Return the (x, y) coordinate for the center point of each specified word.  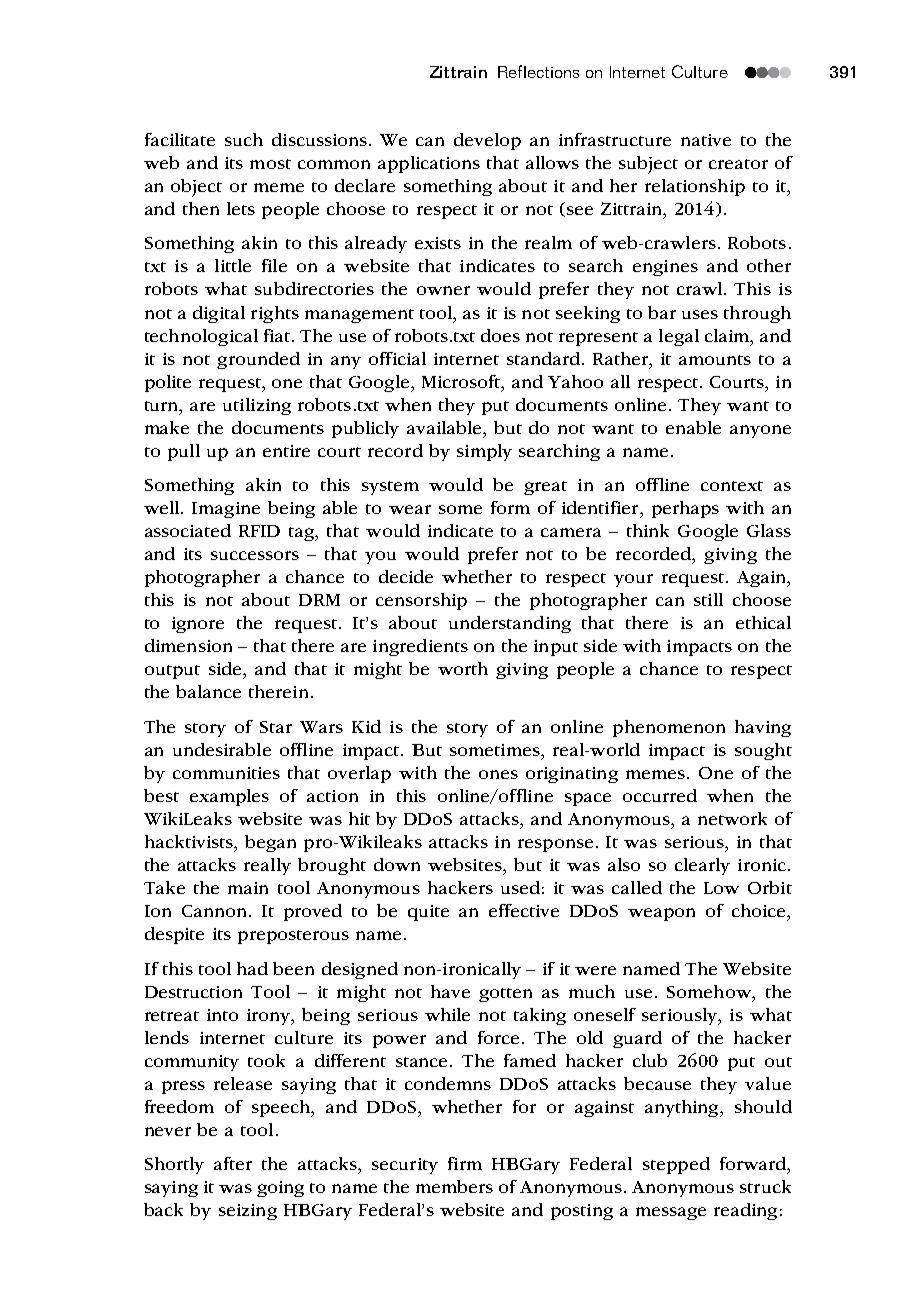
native (706, 140)
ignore (198, 625)
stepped (676, 1165)
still (708, 599)
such (244, 139)
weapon (661, 914)
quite (428, 913)
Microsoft (462, 381)
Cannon (216, 911)
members (454, 1186)
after (233, 1163)
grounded (258, 360)
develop (487, 141)
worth (463, 668)
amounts (715, 360)
